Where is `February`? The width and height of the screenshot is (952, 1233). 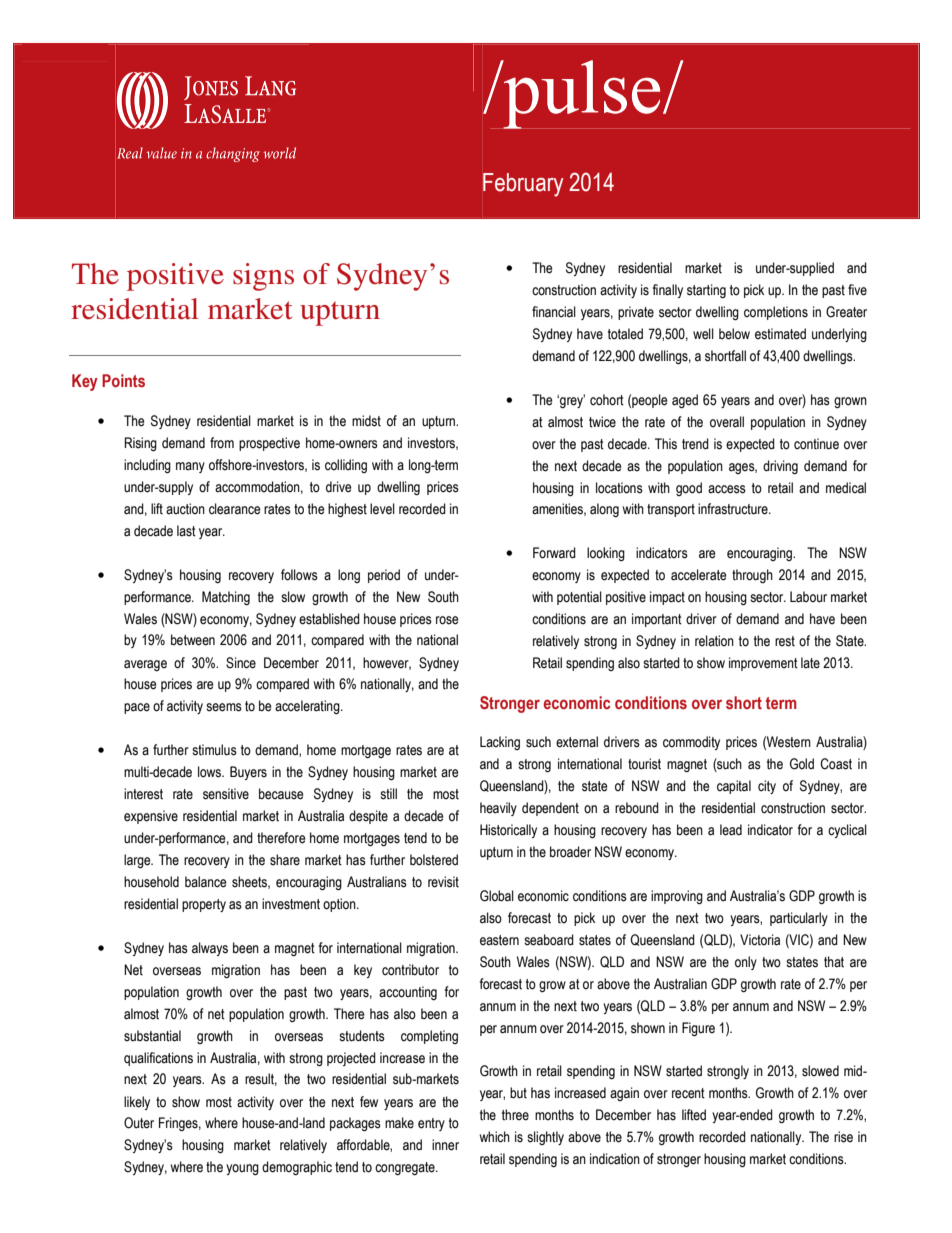
February is located at coordinates (523, 185).
